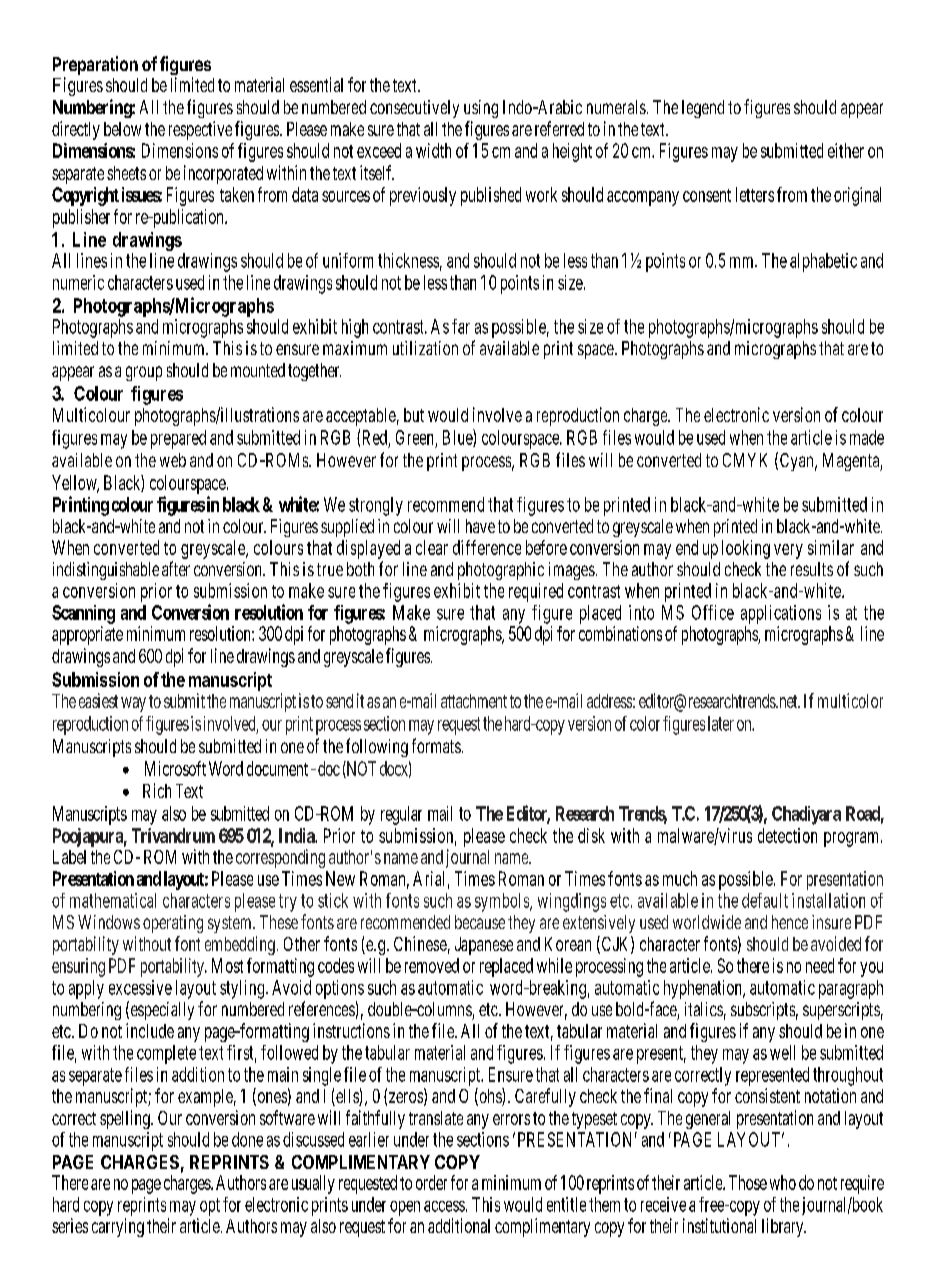 Image resolution: width=938 pixels, height=1288 pixels. What do you see at coordinates (458, 438) in the page?
I see `Blue` at bounding box center [458, 438].
